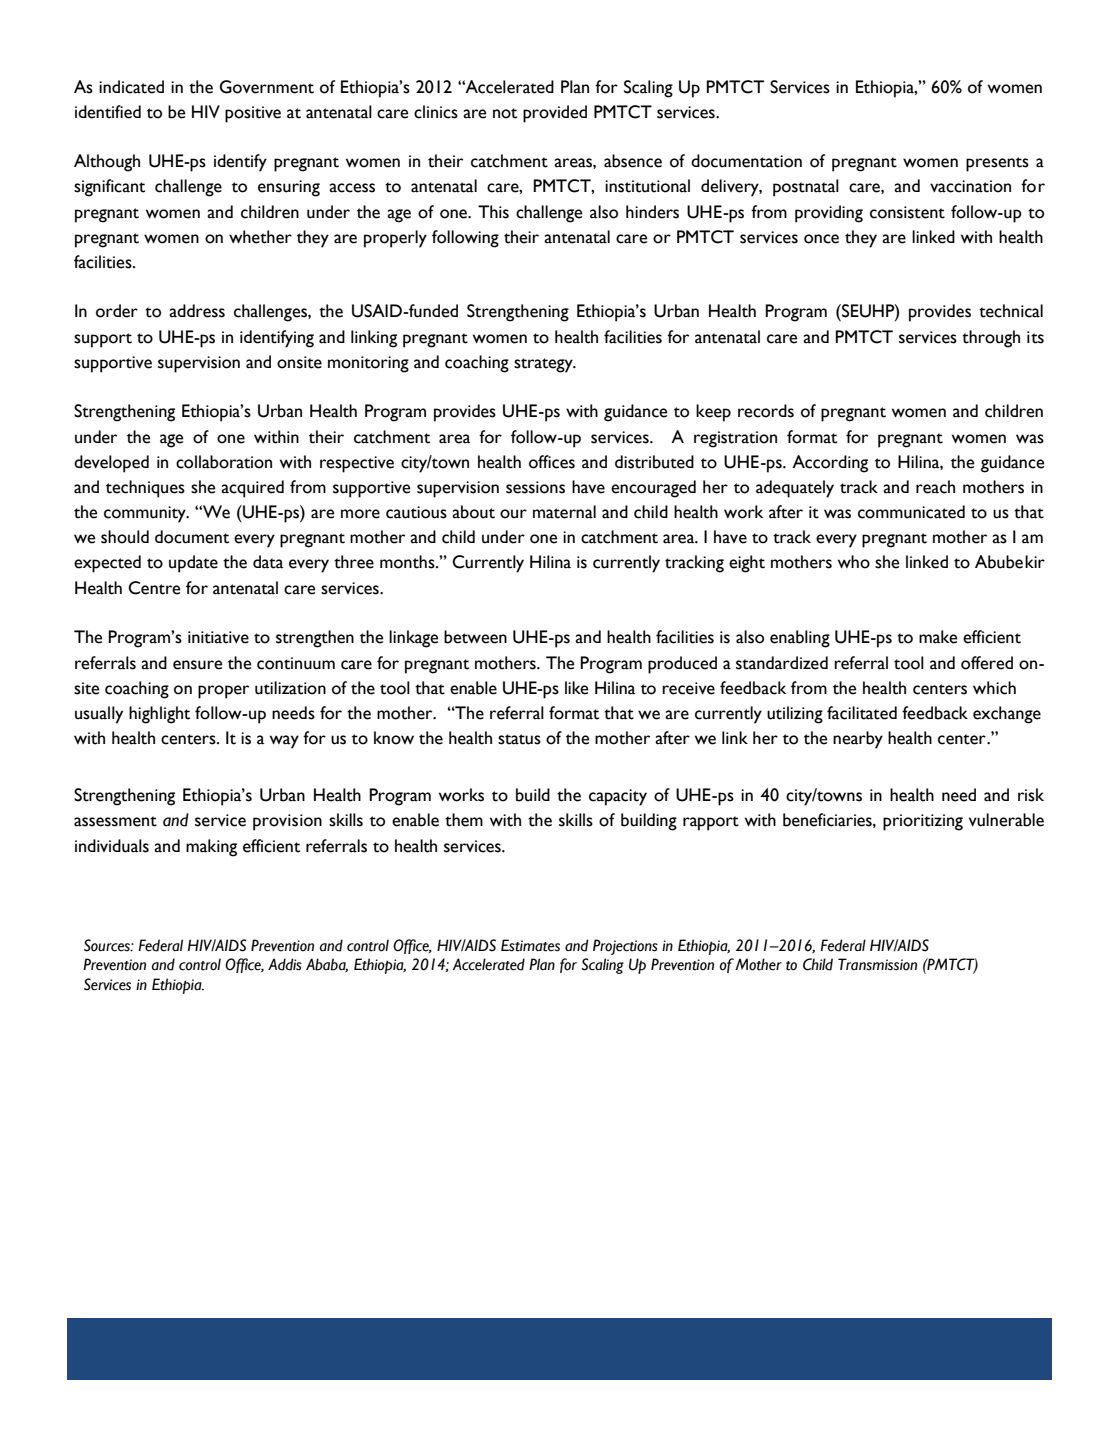 The image size is (1117, 1445). What do you see at coordinates (253, 114) in the page?
I see `positive` at bounding box center [253, 114].
